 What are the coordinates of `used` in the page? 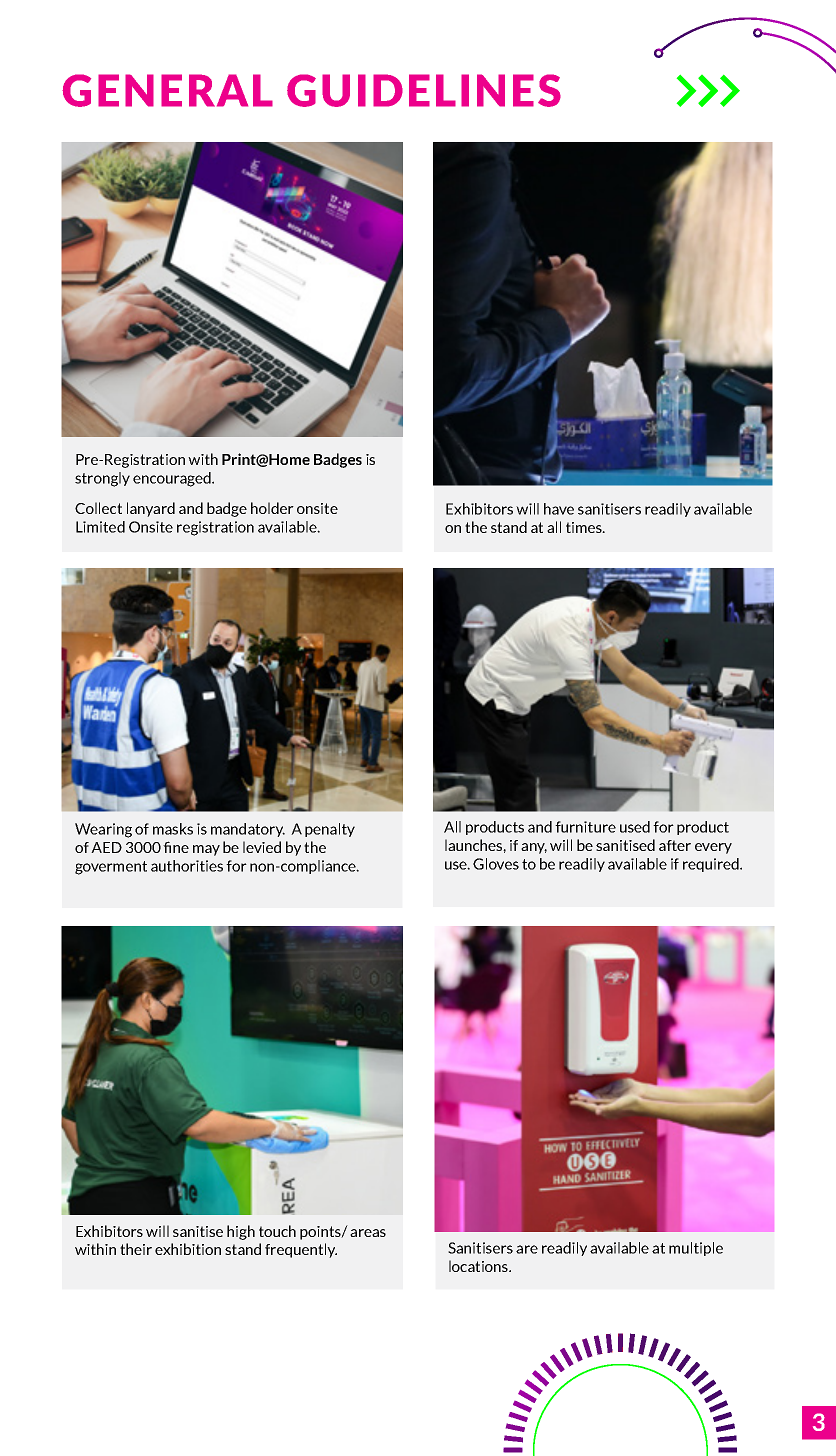 It's located at (635, 827).
